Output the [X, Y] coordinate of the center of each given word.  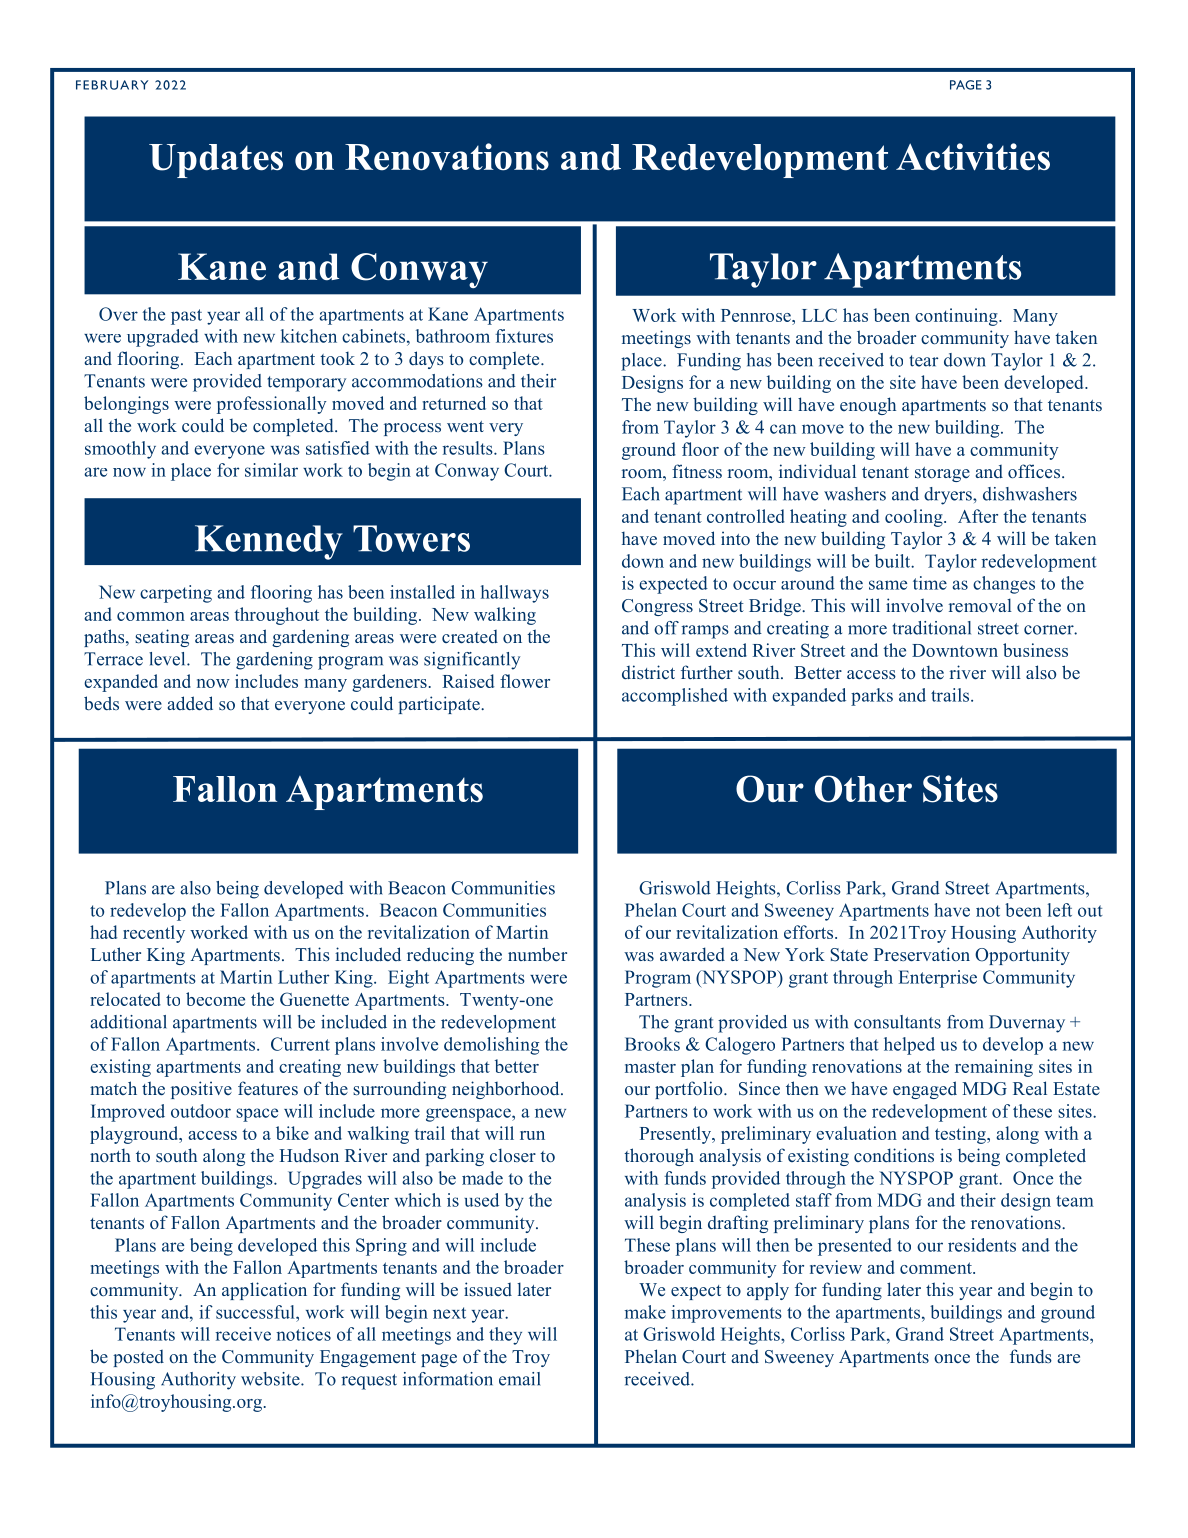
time [930, 583]
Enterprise [938, 979]
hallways [515, 594]
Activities [973, 157]
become [215, 999]
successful [256, 1312]
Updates [216, 161]
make [645, 1312]
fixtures [524, 336]
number [537, 954]
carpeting [176, 594]
